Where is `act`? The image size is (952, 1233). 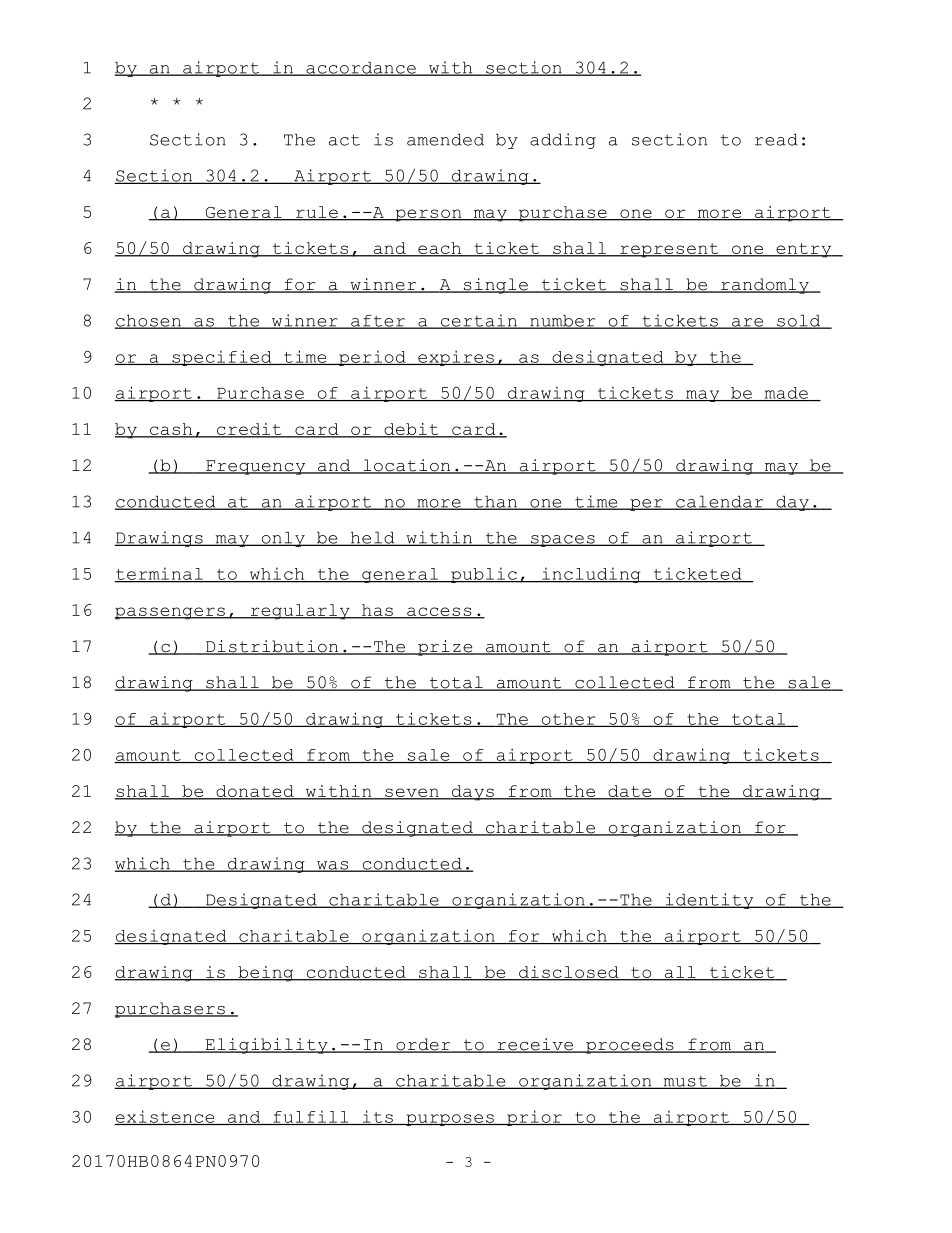 act is located at coordinates (344, 140).
